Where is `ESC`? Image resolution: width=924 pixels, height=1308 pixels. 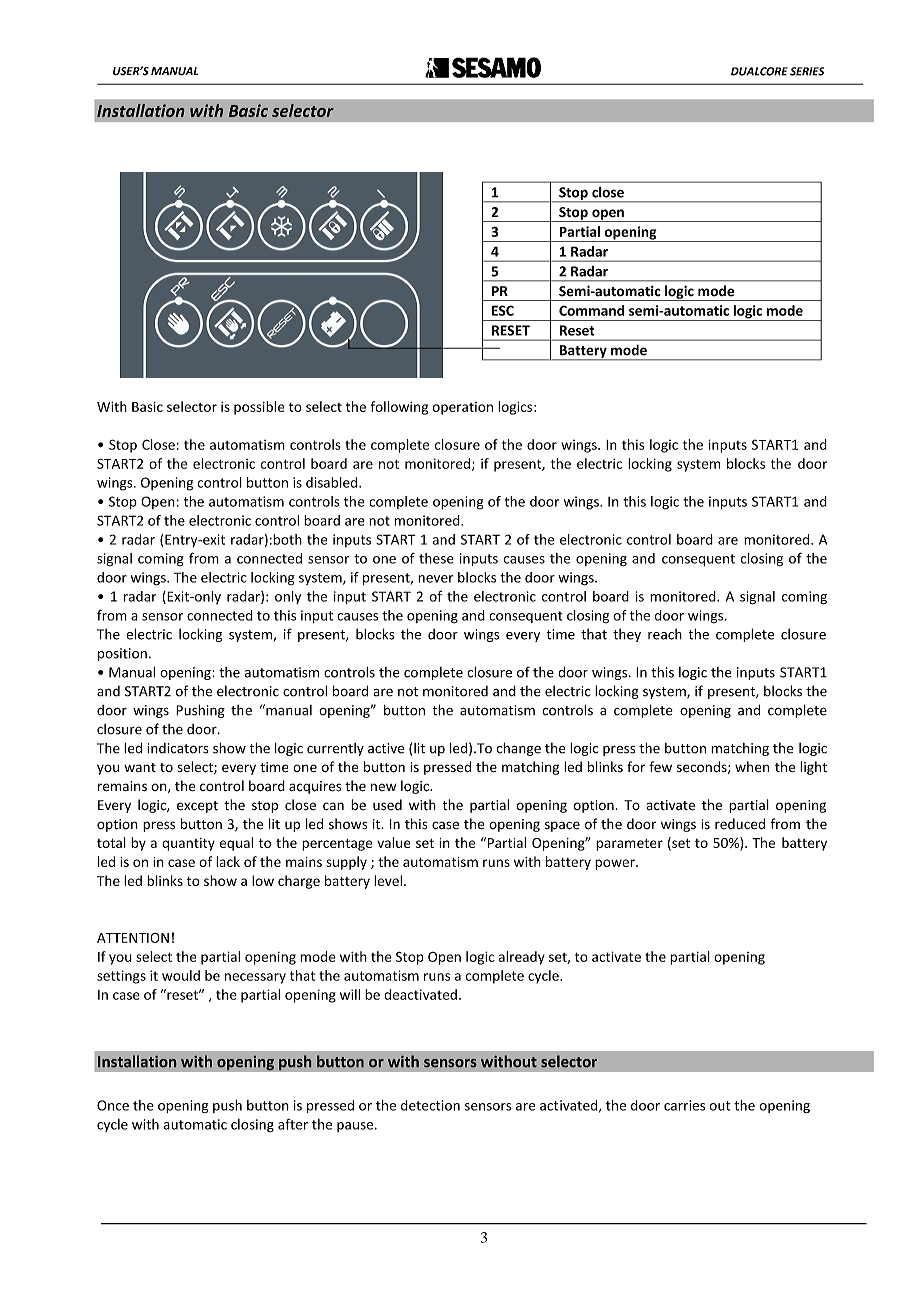
ESC is located at coordinates (503, 310).
